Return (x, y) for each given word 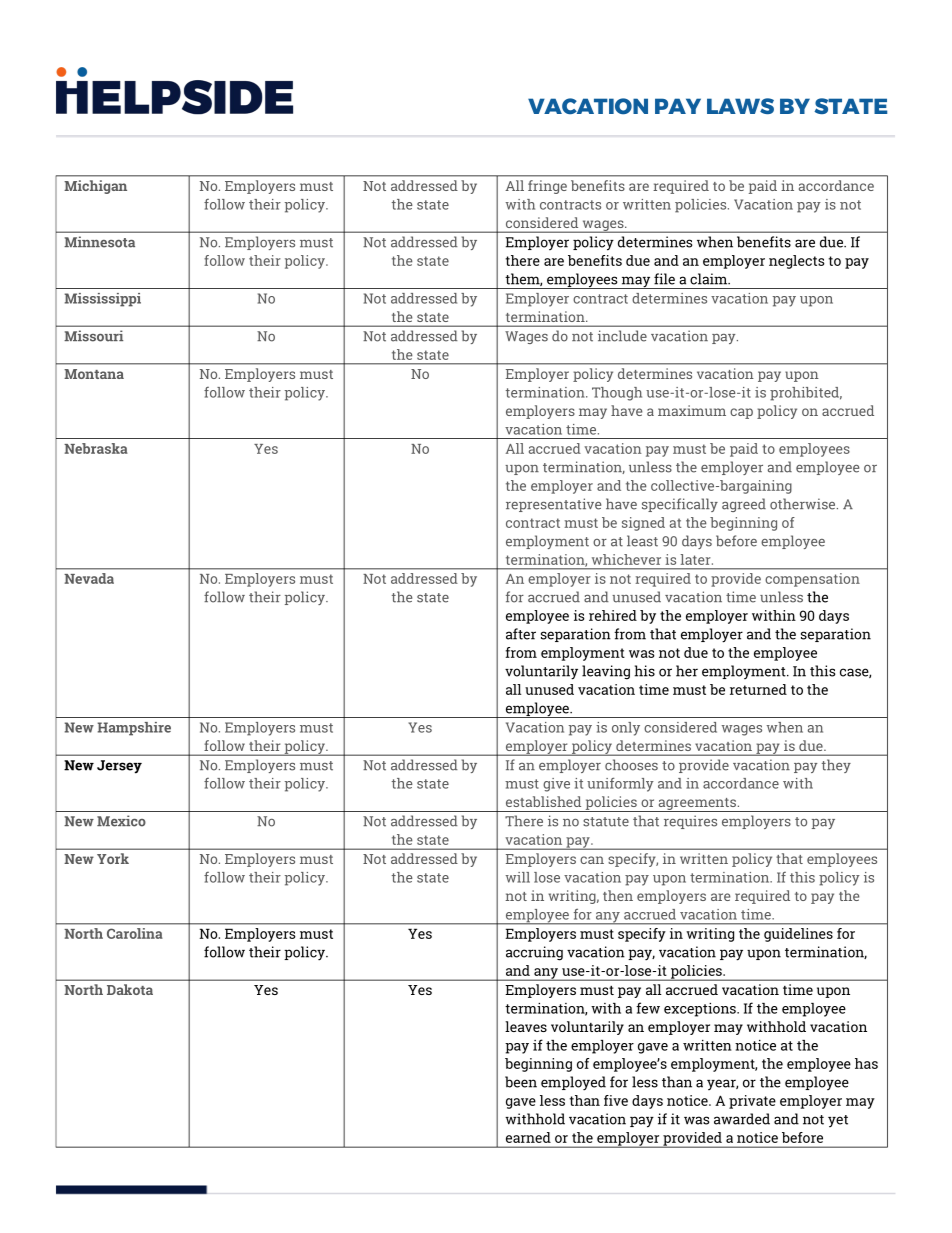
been (521, 1082)
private (752, 1102)
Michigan (95, 187)
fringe (547, 187)
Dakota (130, 989)
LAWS (740, 106)
